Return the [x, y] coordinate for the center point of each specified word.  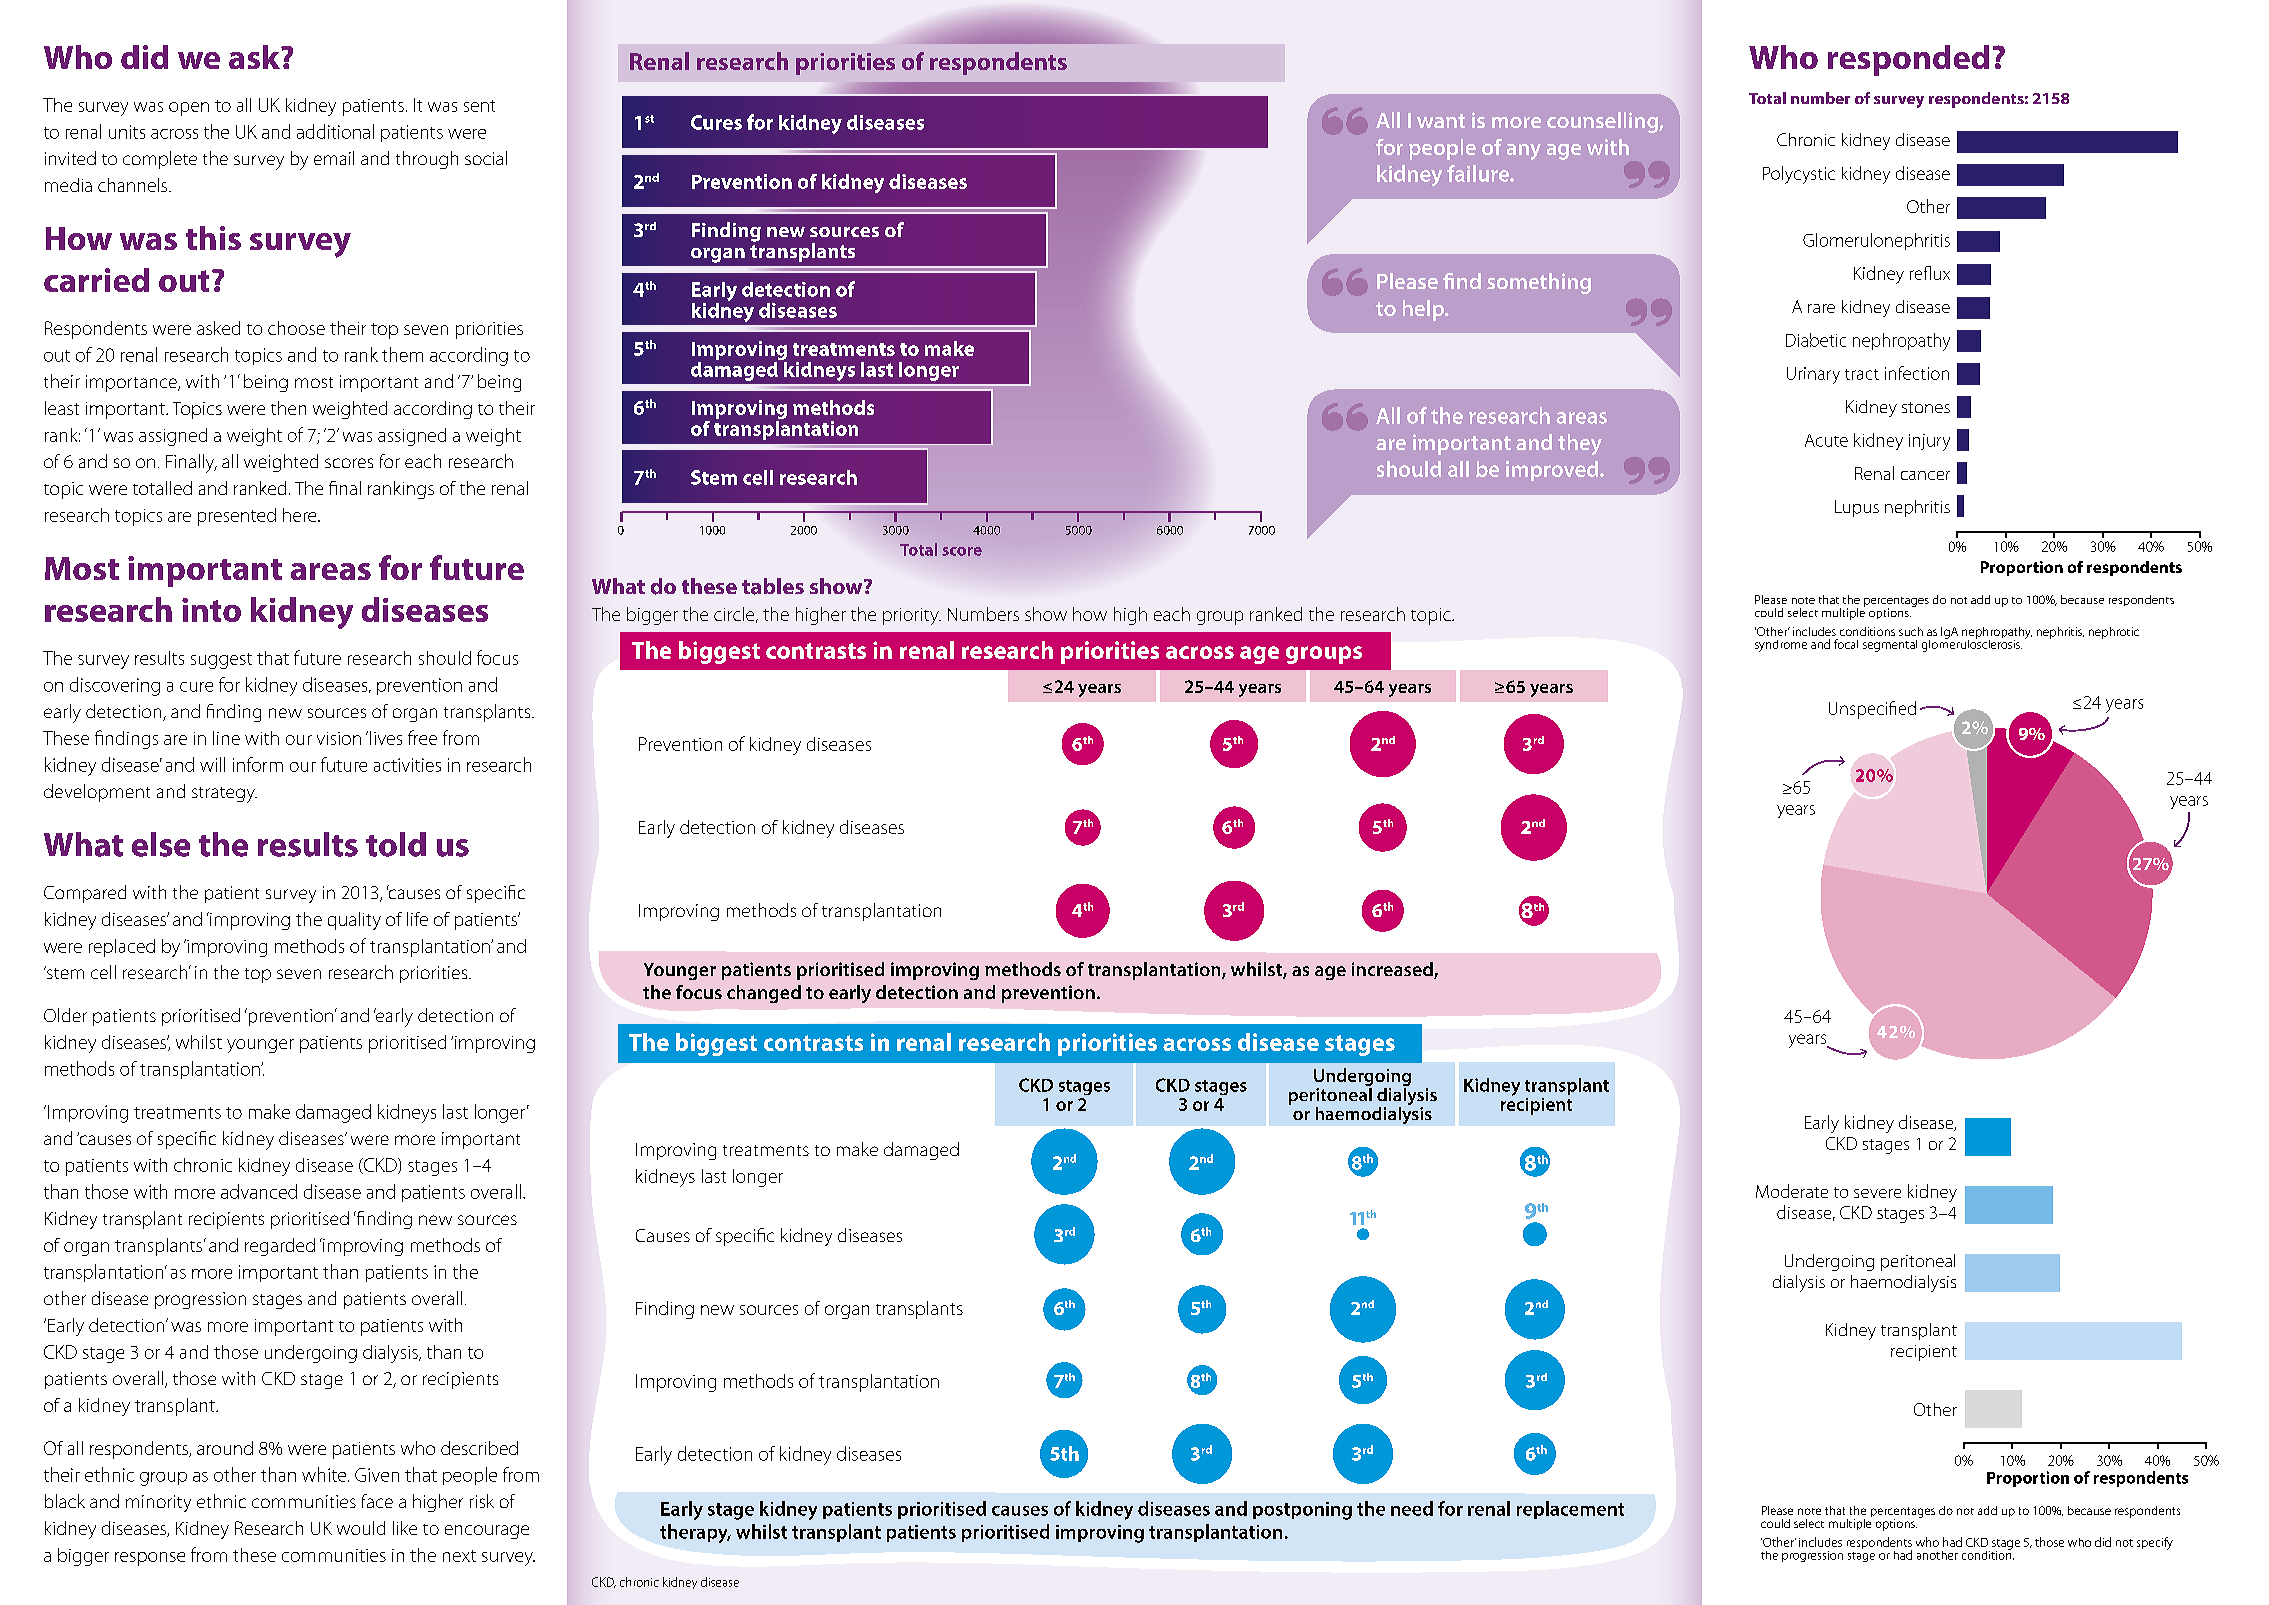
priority [912, 616]
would [361, 1528]
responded [1908, 60]
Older [65, 1015]
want [1441, 121]
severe [1877, 1193]
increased [1393, 970]
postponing [1302, 1511]
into [211, 610]
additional [335, 131]
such [1911, 631]
